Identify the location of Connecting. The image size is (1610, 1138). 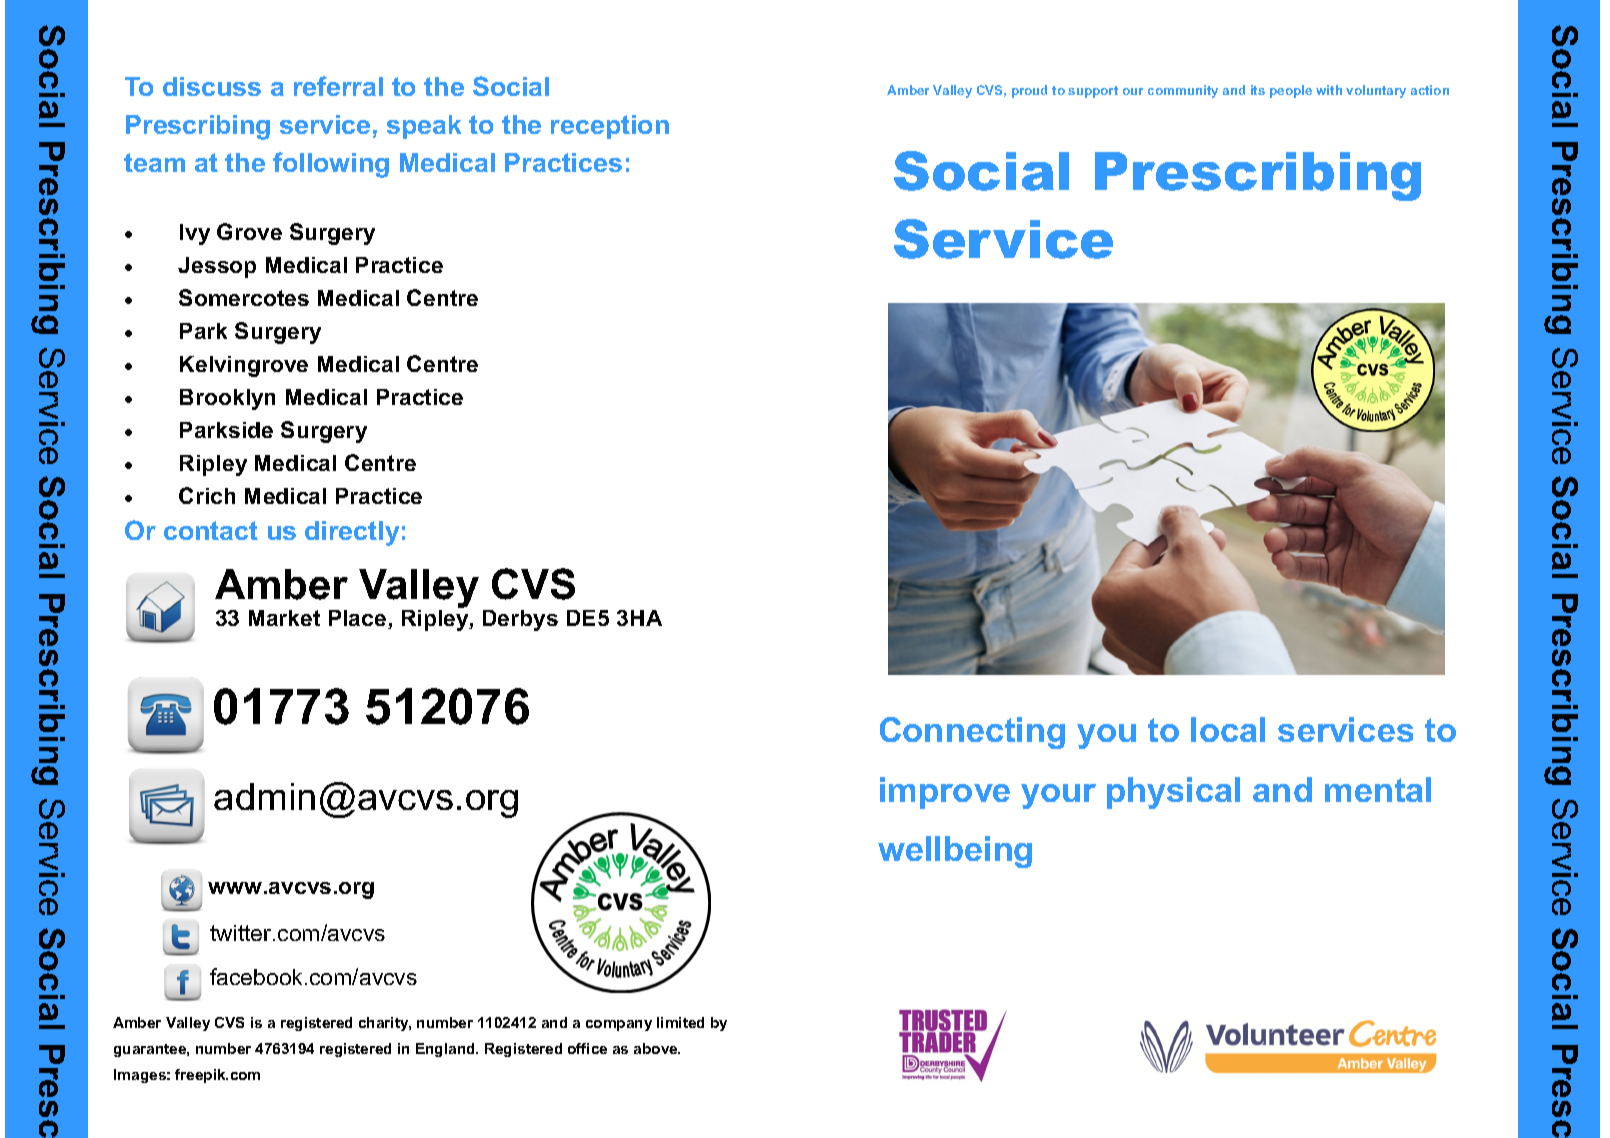
(972, 733).
